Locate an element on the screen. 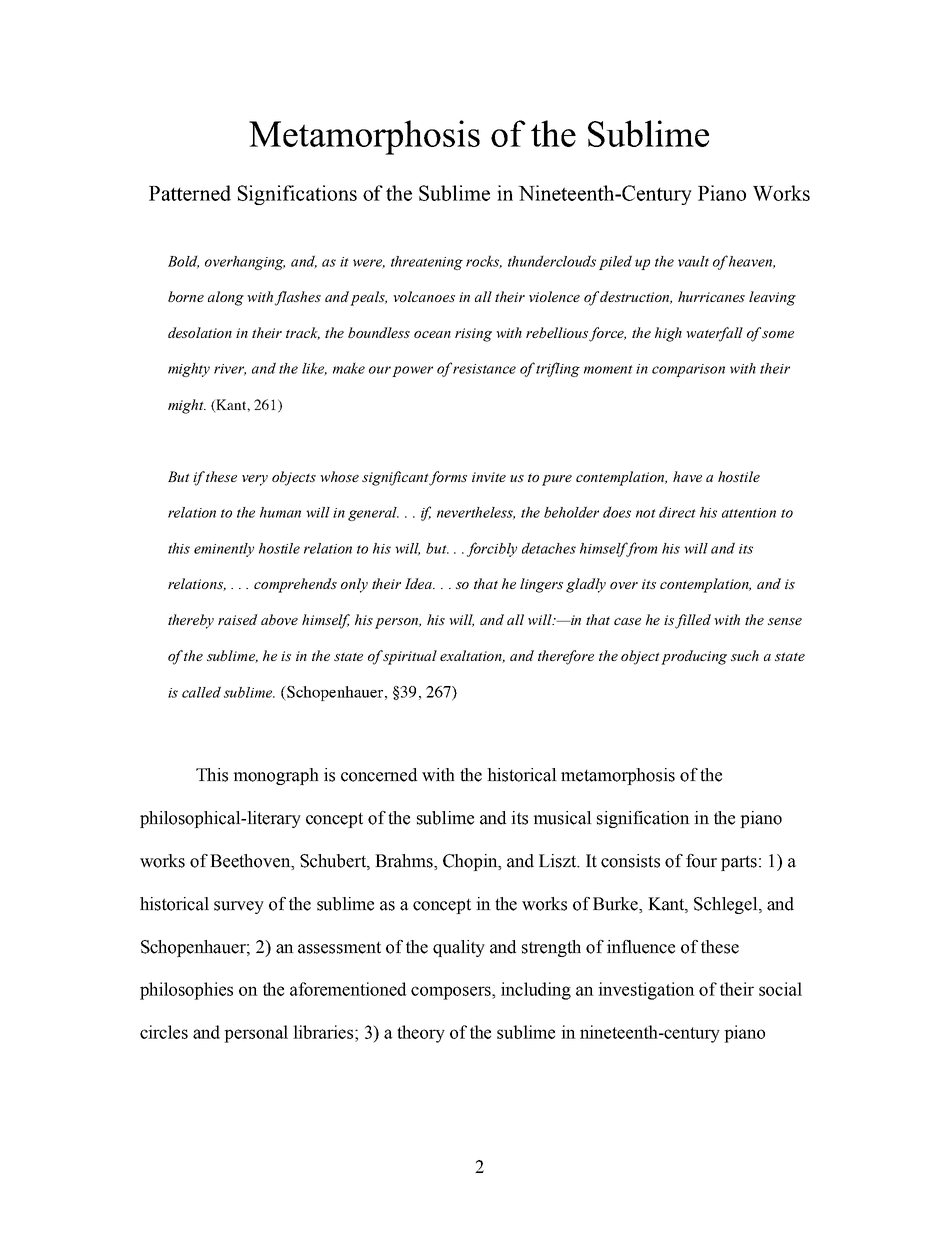 This screenshot has width=952, height=1233. Idea is located at coordinates (420, 583).
